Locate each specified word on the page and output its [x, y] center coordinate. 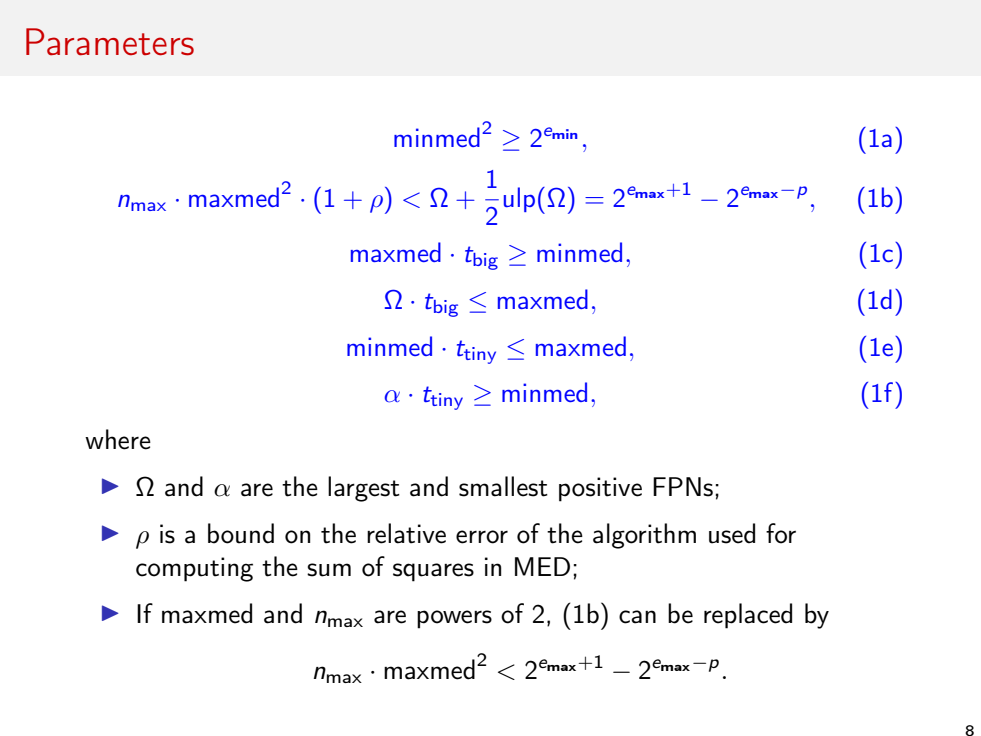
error [482, 537]
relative [406, 533]
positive [600, 489]
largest [364, 489]
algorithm [644, 536]
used [732, 533]
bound [241, 533]
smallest [503, 486]
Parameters [110, 42]
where [118, 439]
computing [194, 569]
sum [329, 570]
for [781, 533]
